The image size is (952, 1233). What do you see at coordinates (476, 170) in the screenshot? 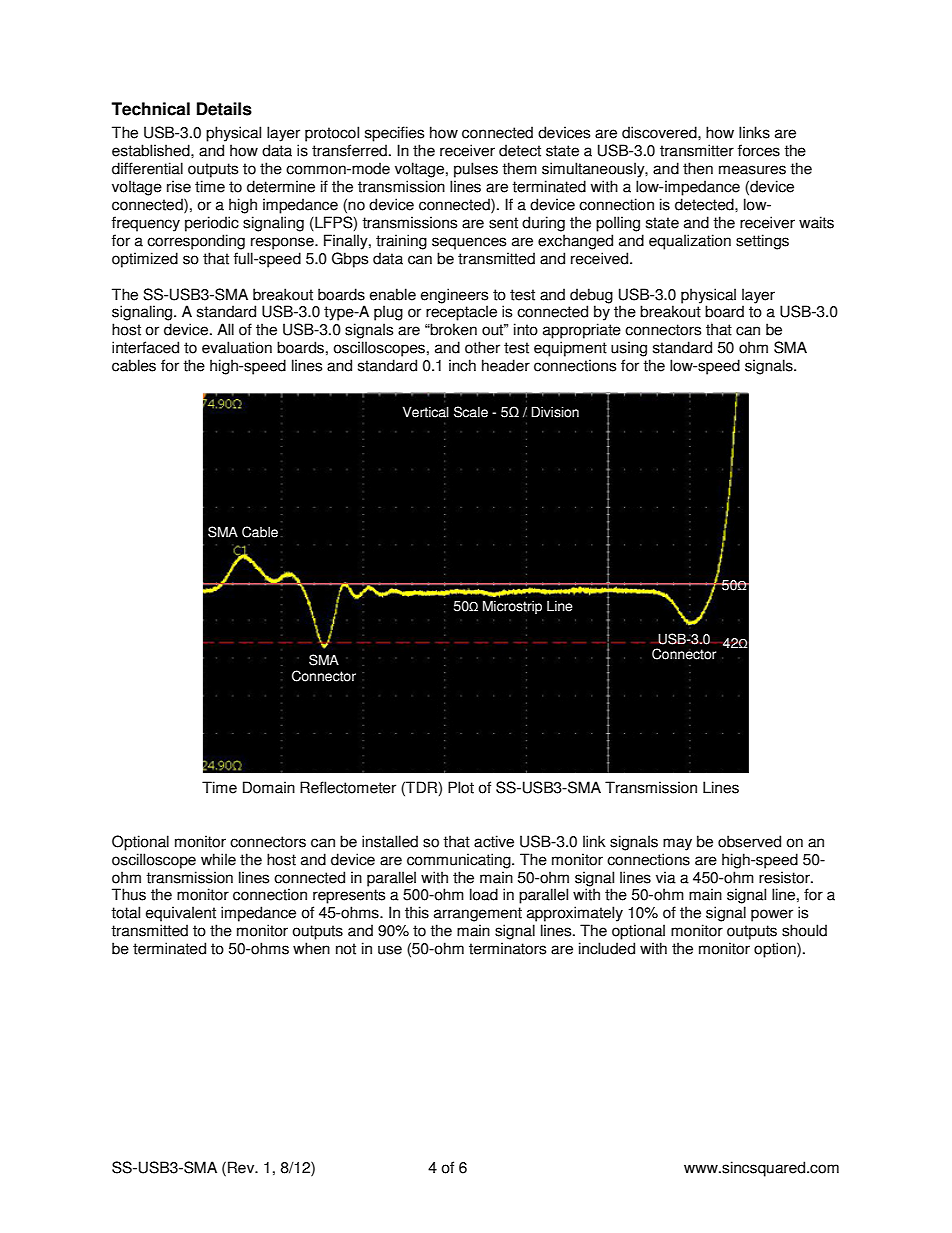
I see `pulses` at bounding box center [476, 170].
